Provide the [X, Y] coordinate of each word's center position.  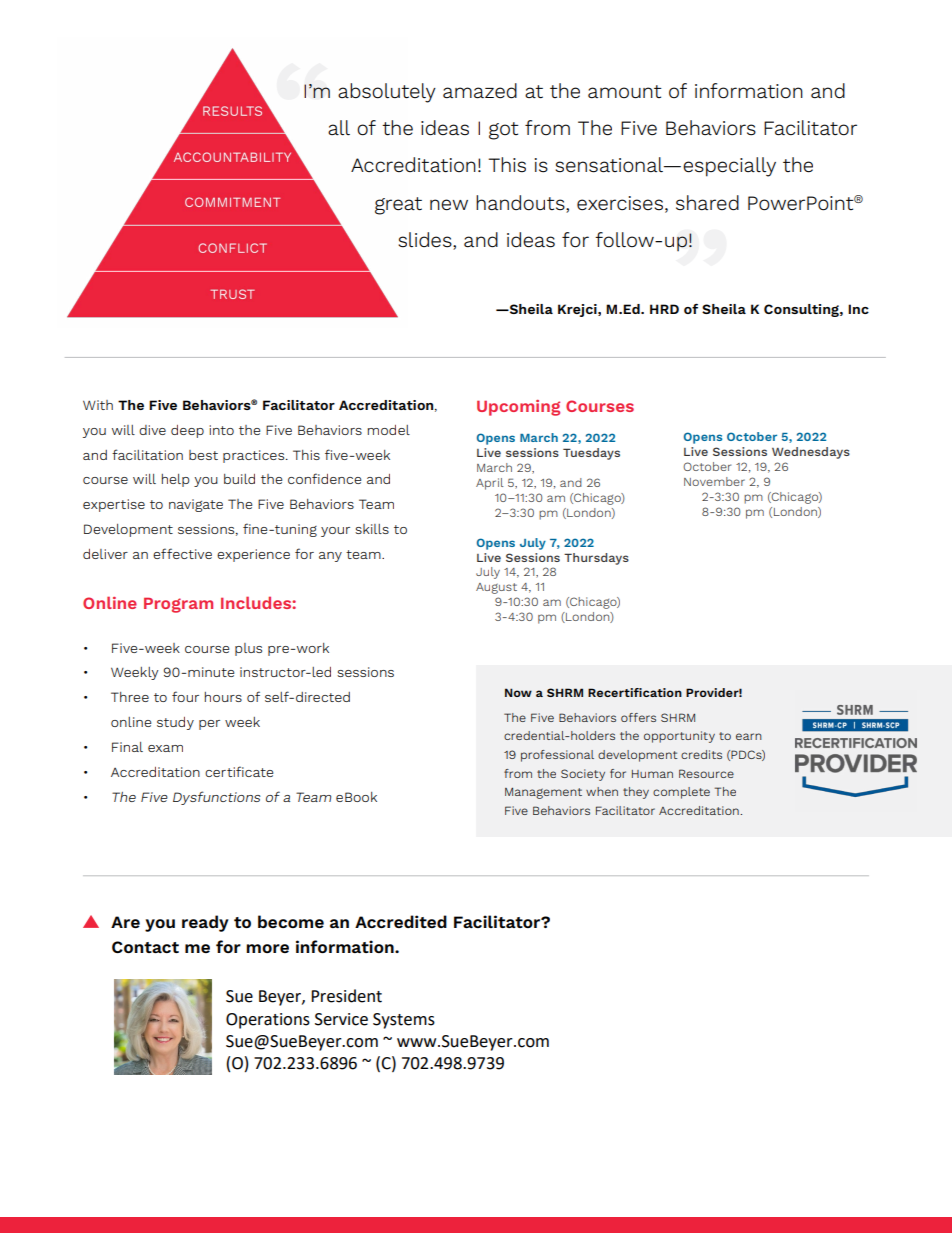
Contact [145, 947]
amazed [480, 91]
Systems [404, 1021]
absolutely [387, 93]
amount [625, 91]
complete [681, 793]
